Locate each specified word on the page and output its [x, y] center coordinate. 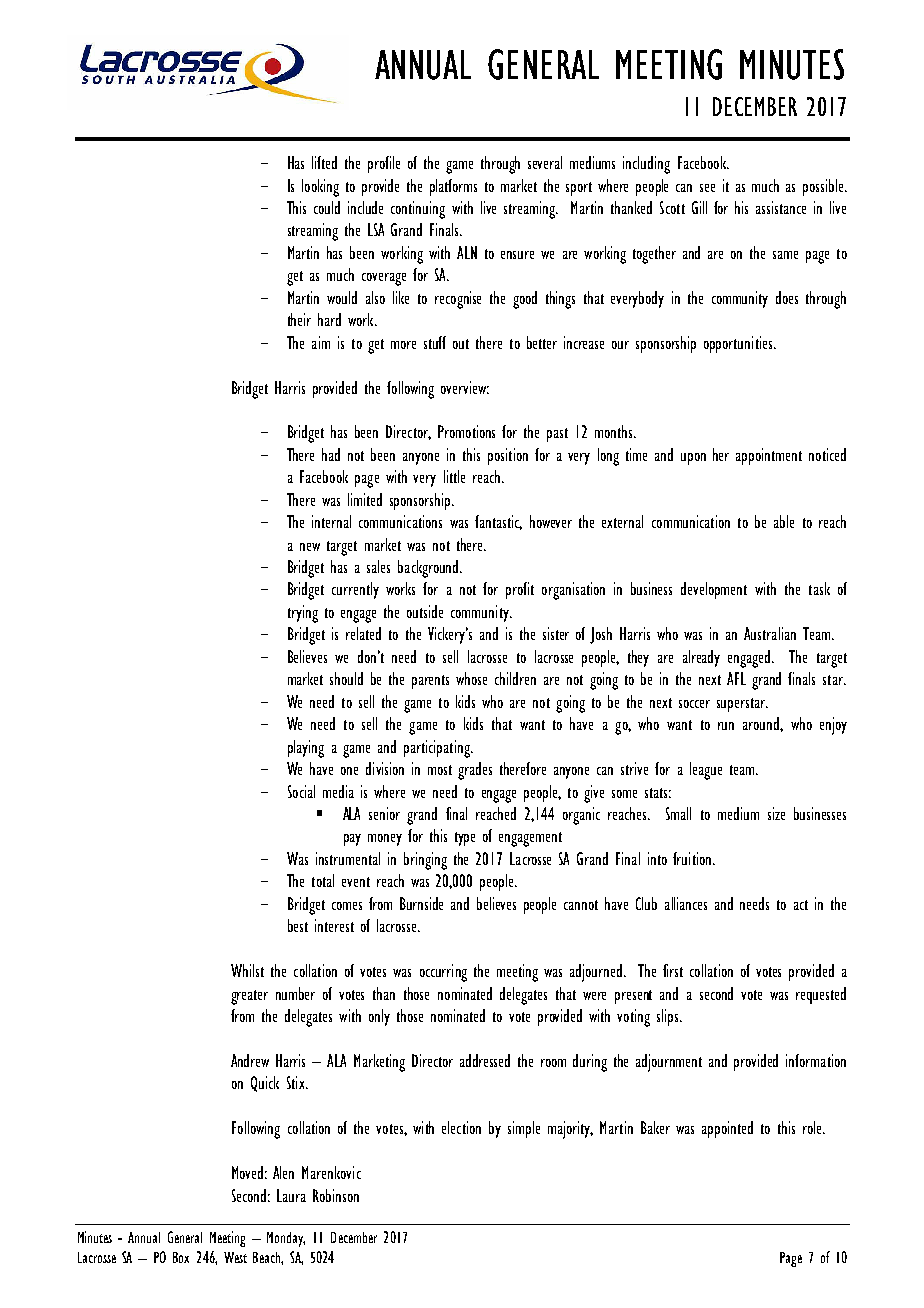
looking [320, 188]
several [545, 162]
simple [524, 1129]
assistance [781, 207]
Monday [286, 1239]
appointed [727, 1129]
